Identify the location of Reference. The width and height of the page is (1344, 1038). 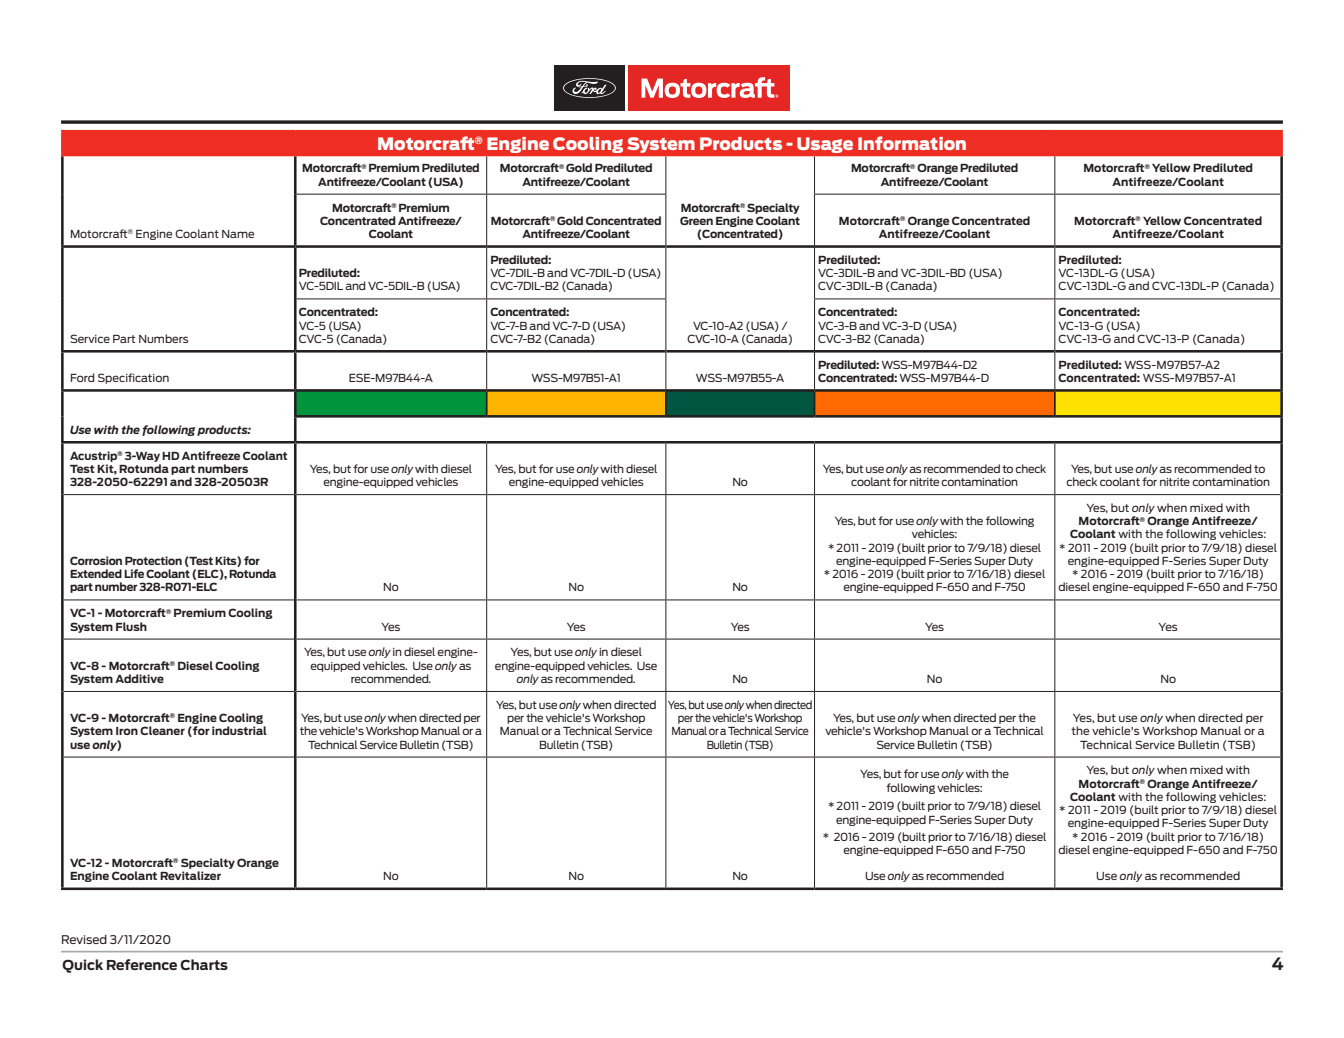
(142, 964).
